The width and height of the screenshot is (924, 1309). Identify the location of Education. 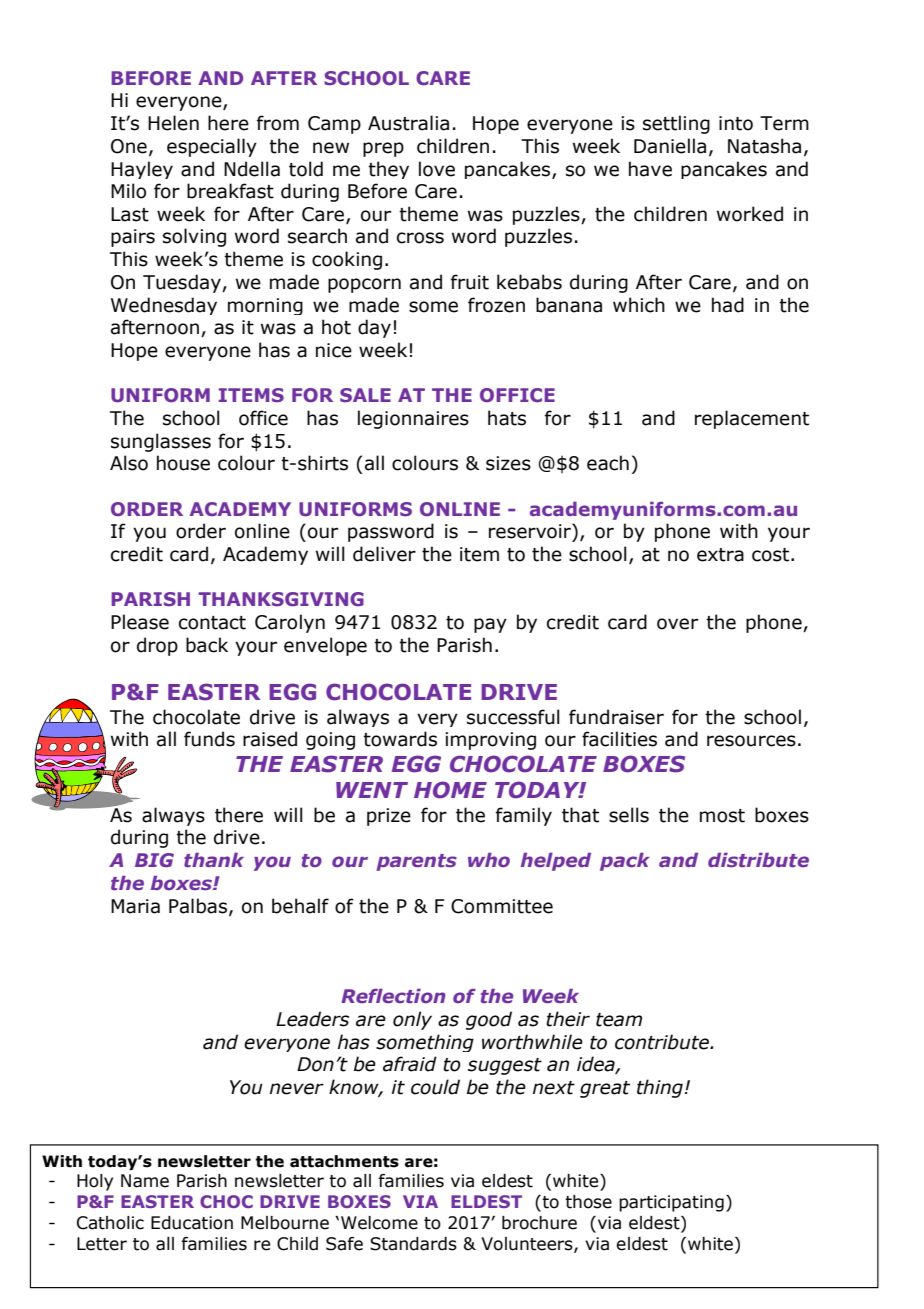
(192, 1223).
